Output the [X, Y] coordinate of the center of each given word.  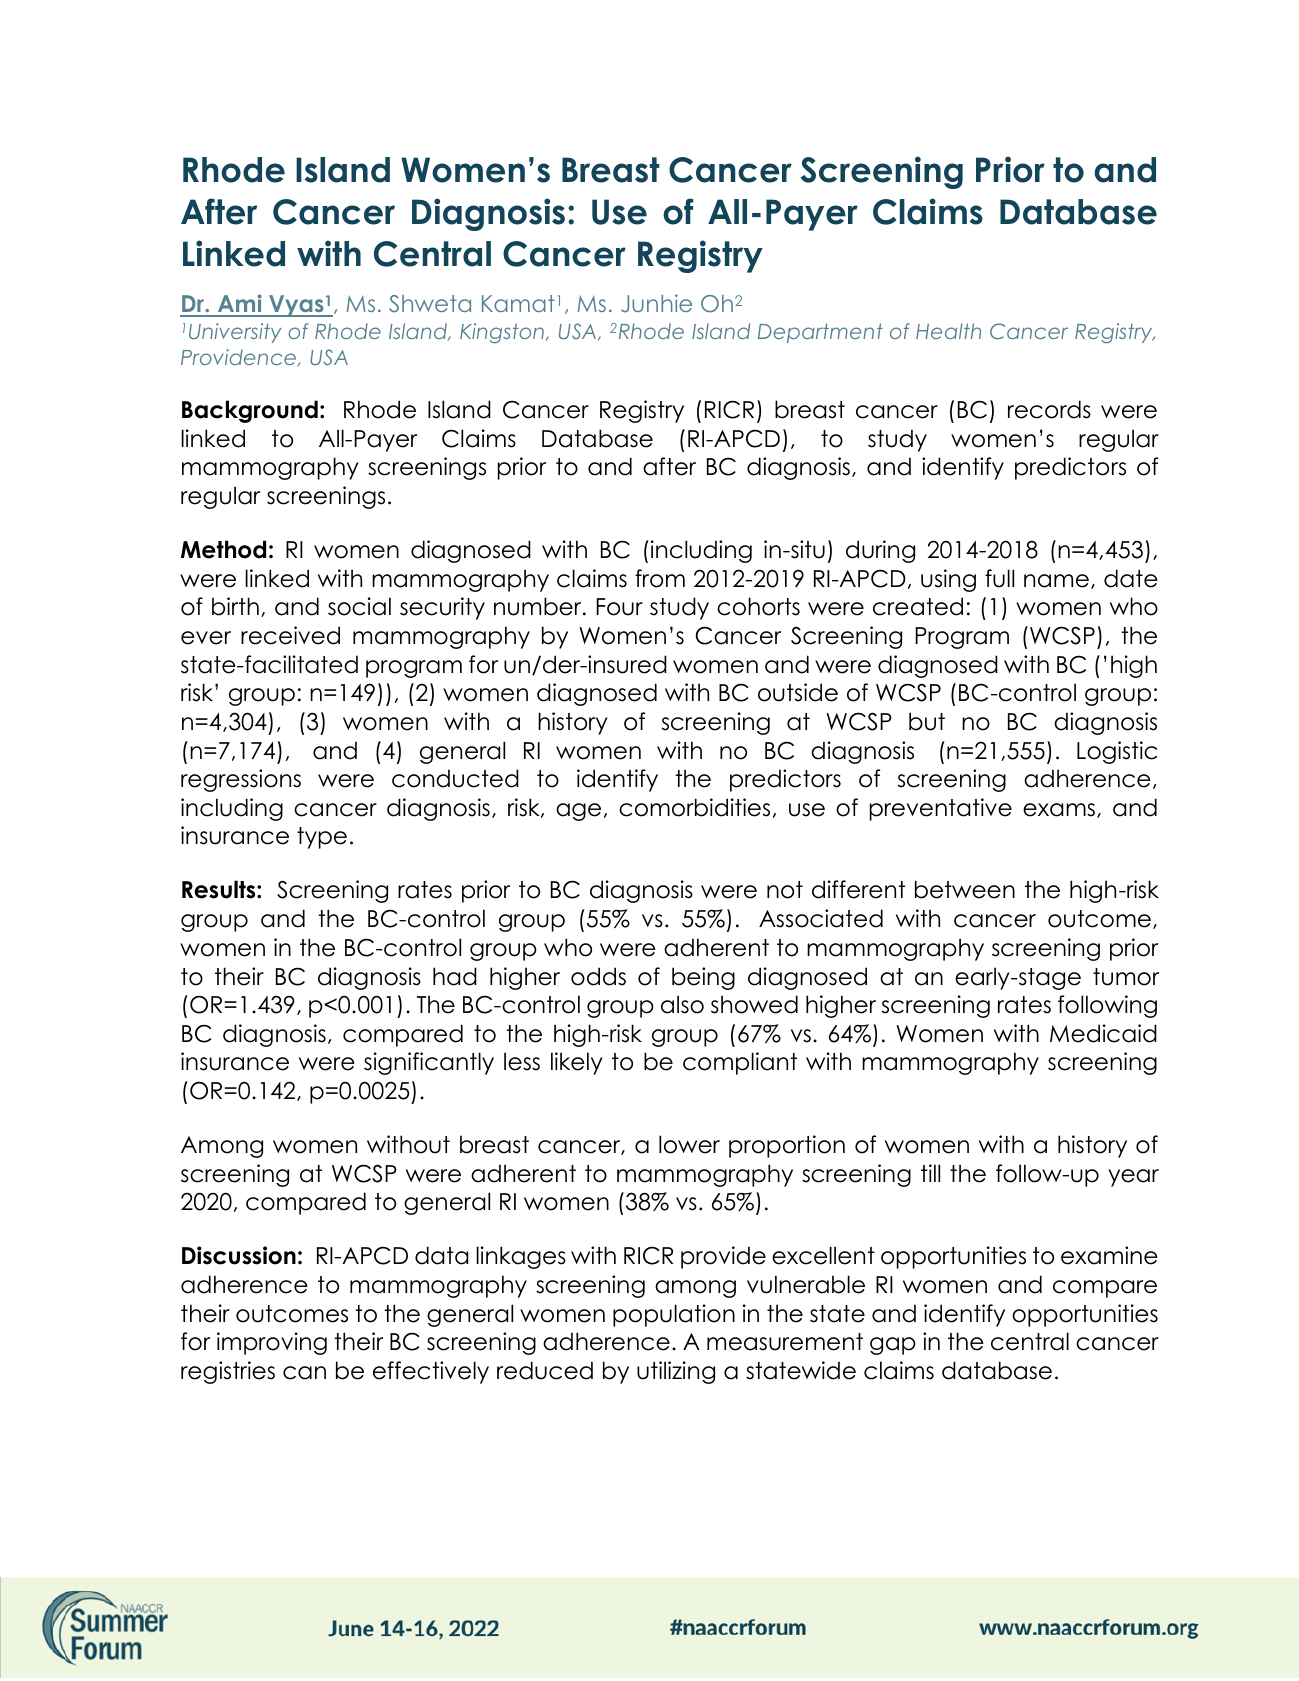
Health [948, 331]
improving [272, 1343]
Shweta [430, 304]
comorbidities [694, 807]
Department [820, 333]
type [322, 838]
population [674, 1315]
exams [1059, 810]
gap [893, 1346]
